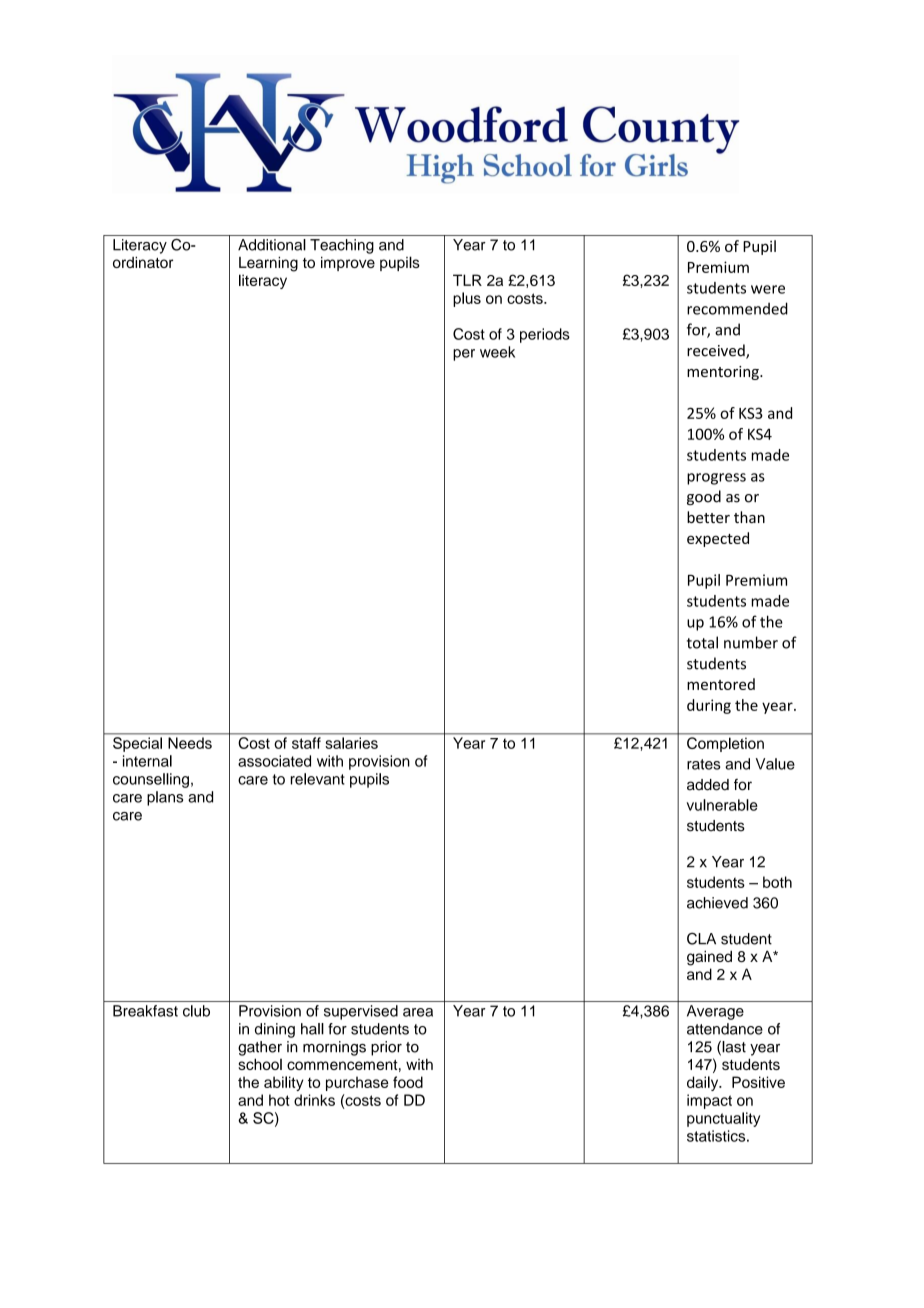  I want to click on achieved, so click(717, 903).
